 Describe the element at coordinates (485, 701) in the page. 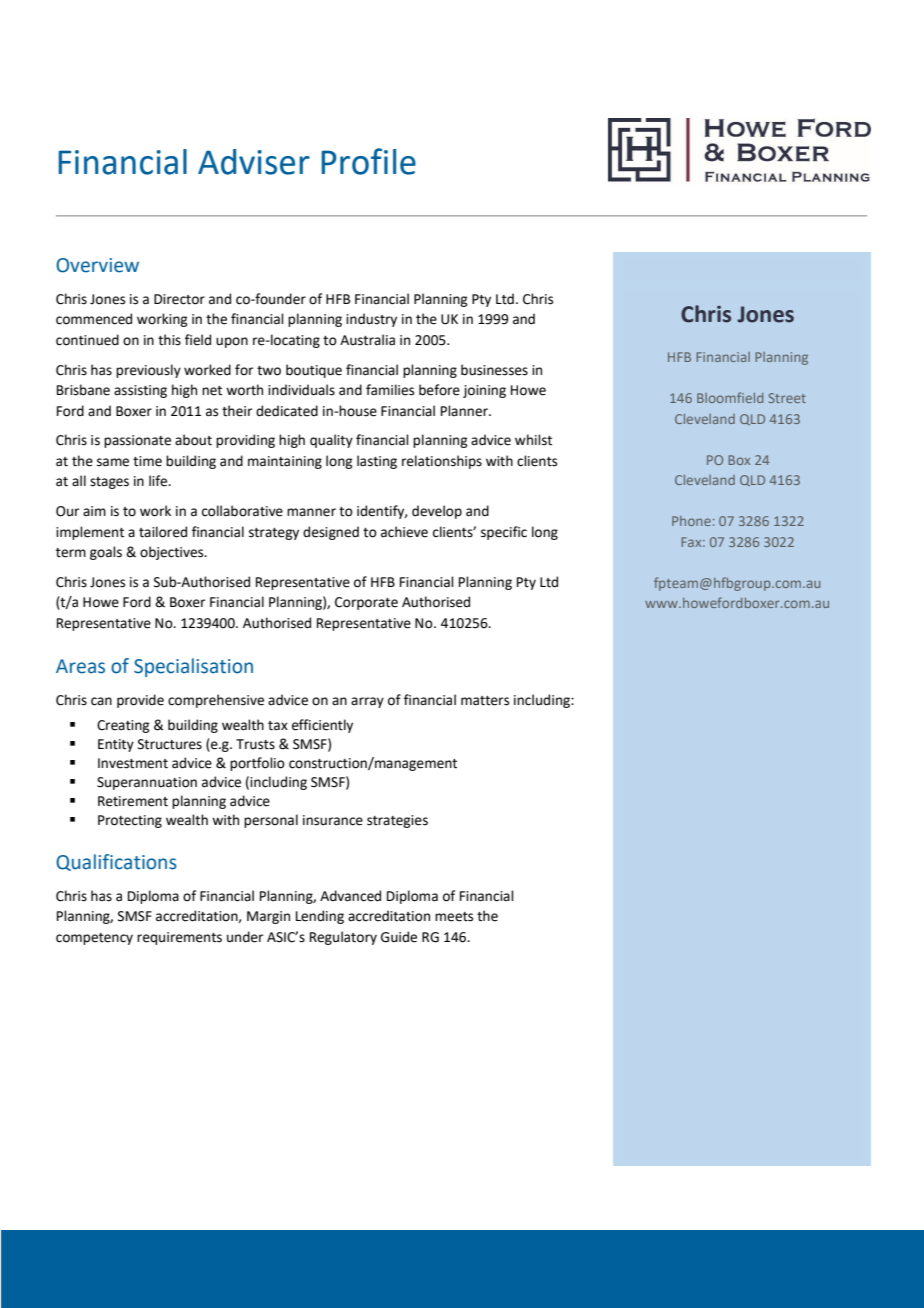

I see `matters` at that location.
